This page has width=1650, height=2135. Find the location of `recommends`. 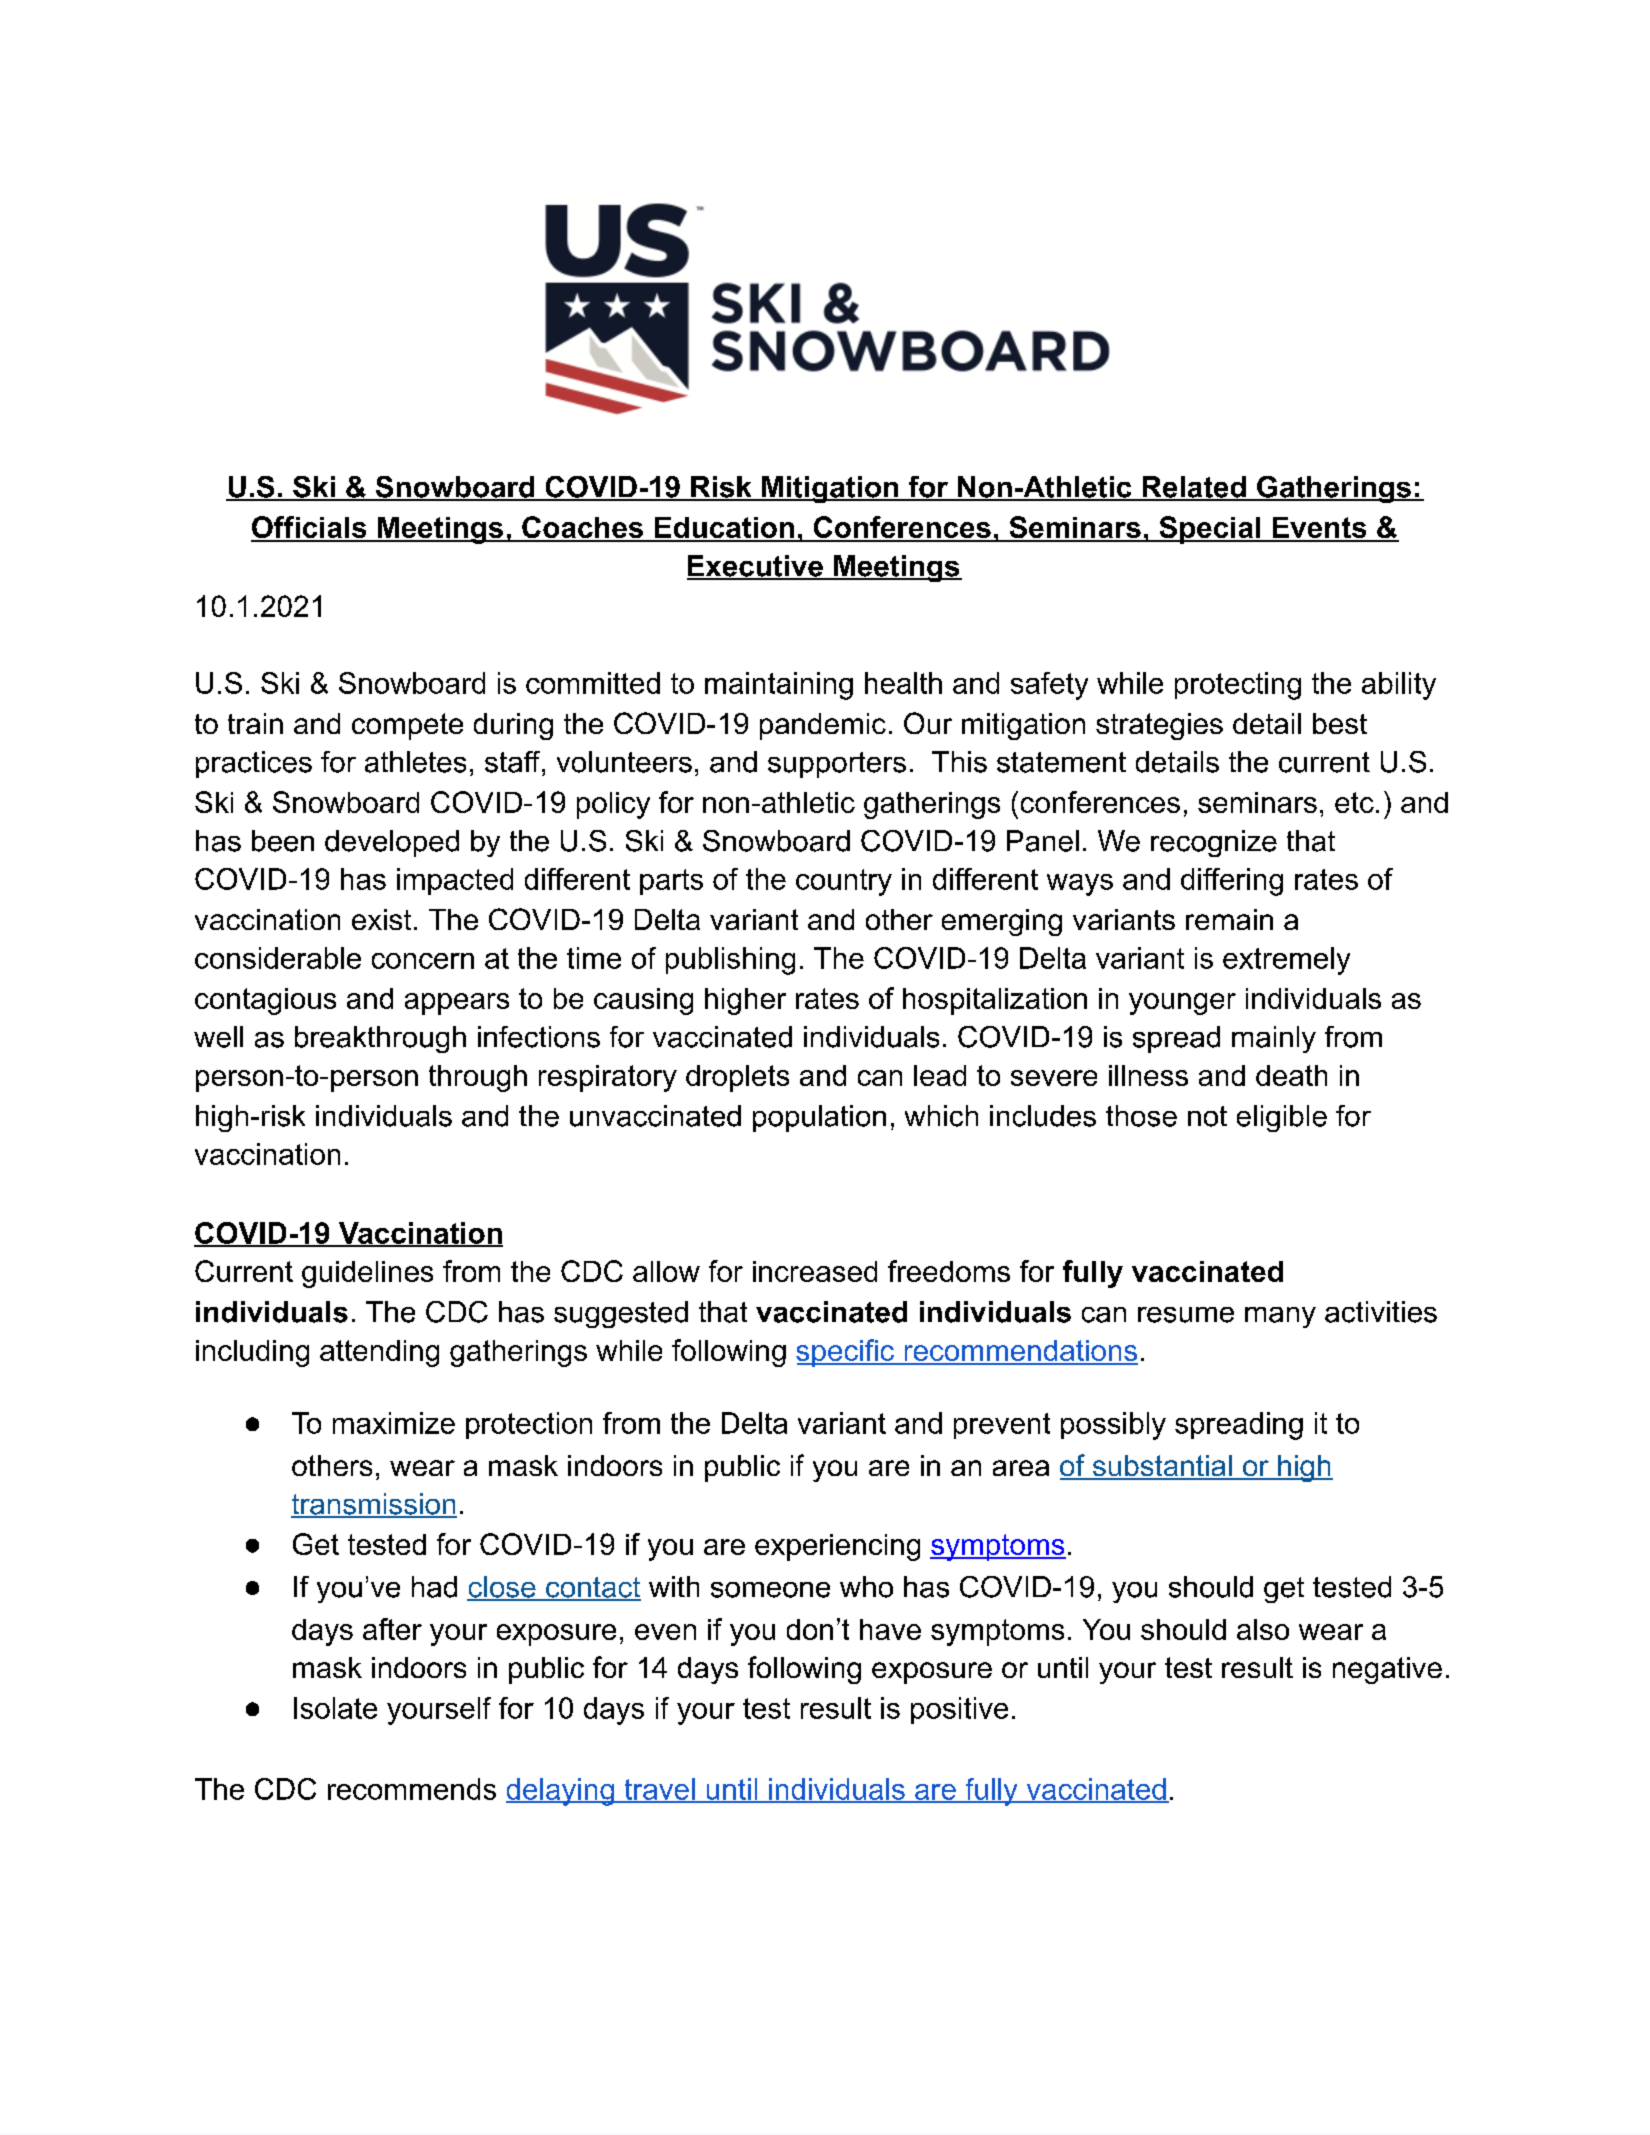

recommends is located at coordinates (412, 1789).
